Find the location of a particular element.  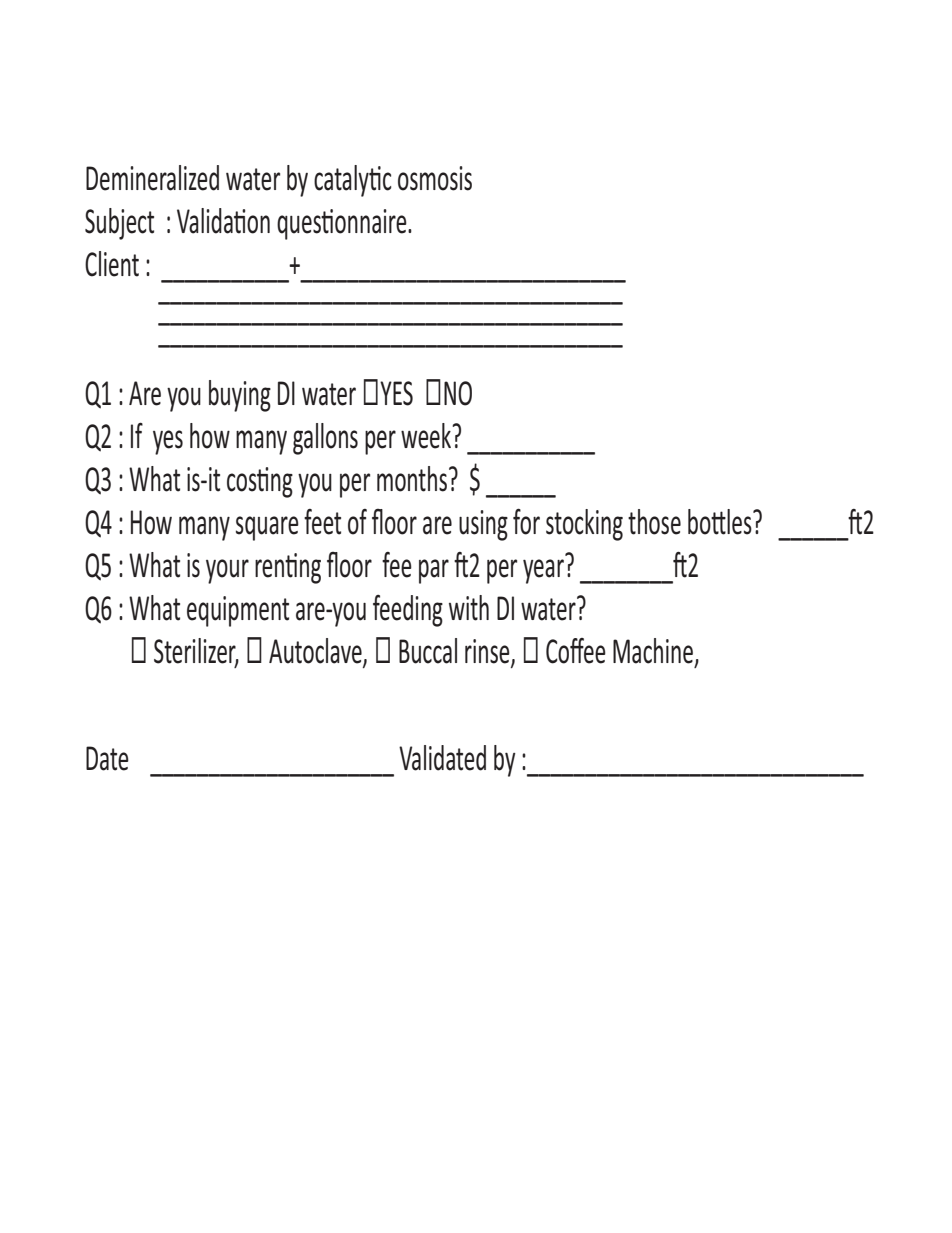

gallons is located at coordinates (325, 439).
